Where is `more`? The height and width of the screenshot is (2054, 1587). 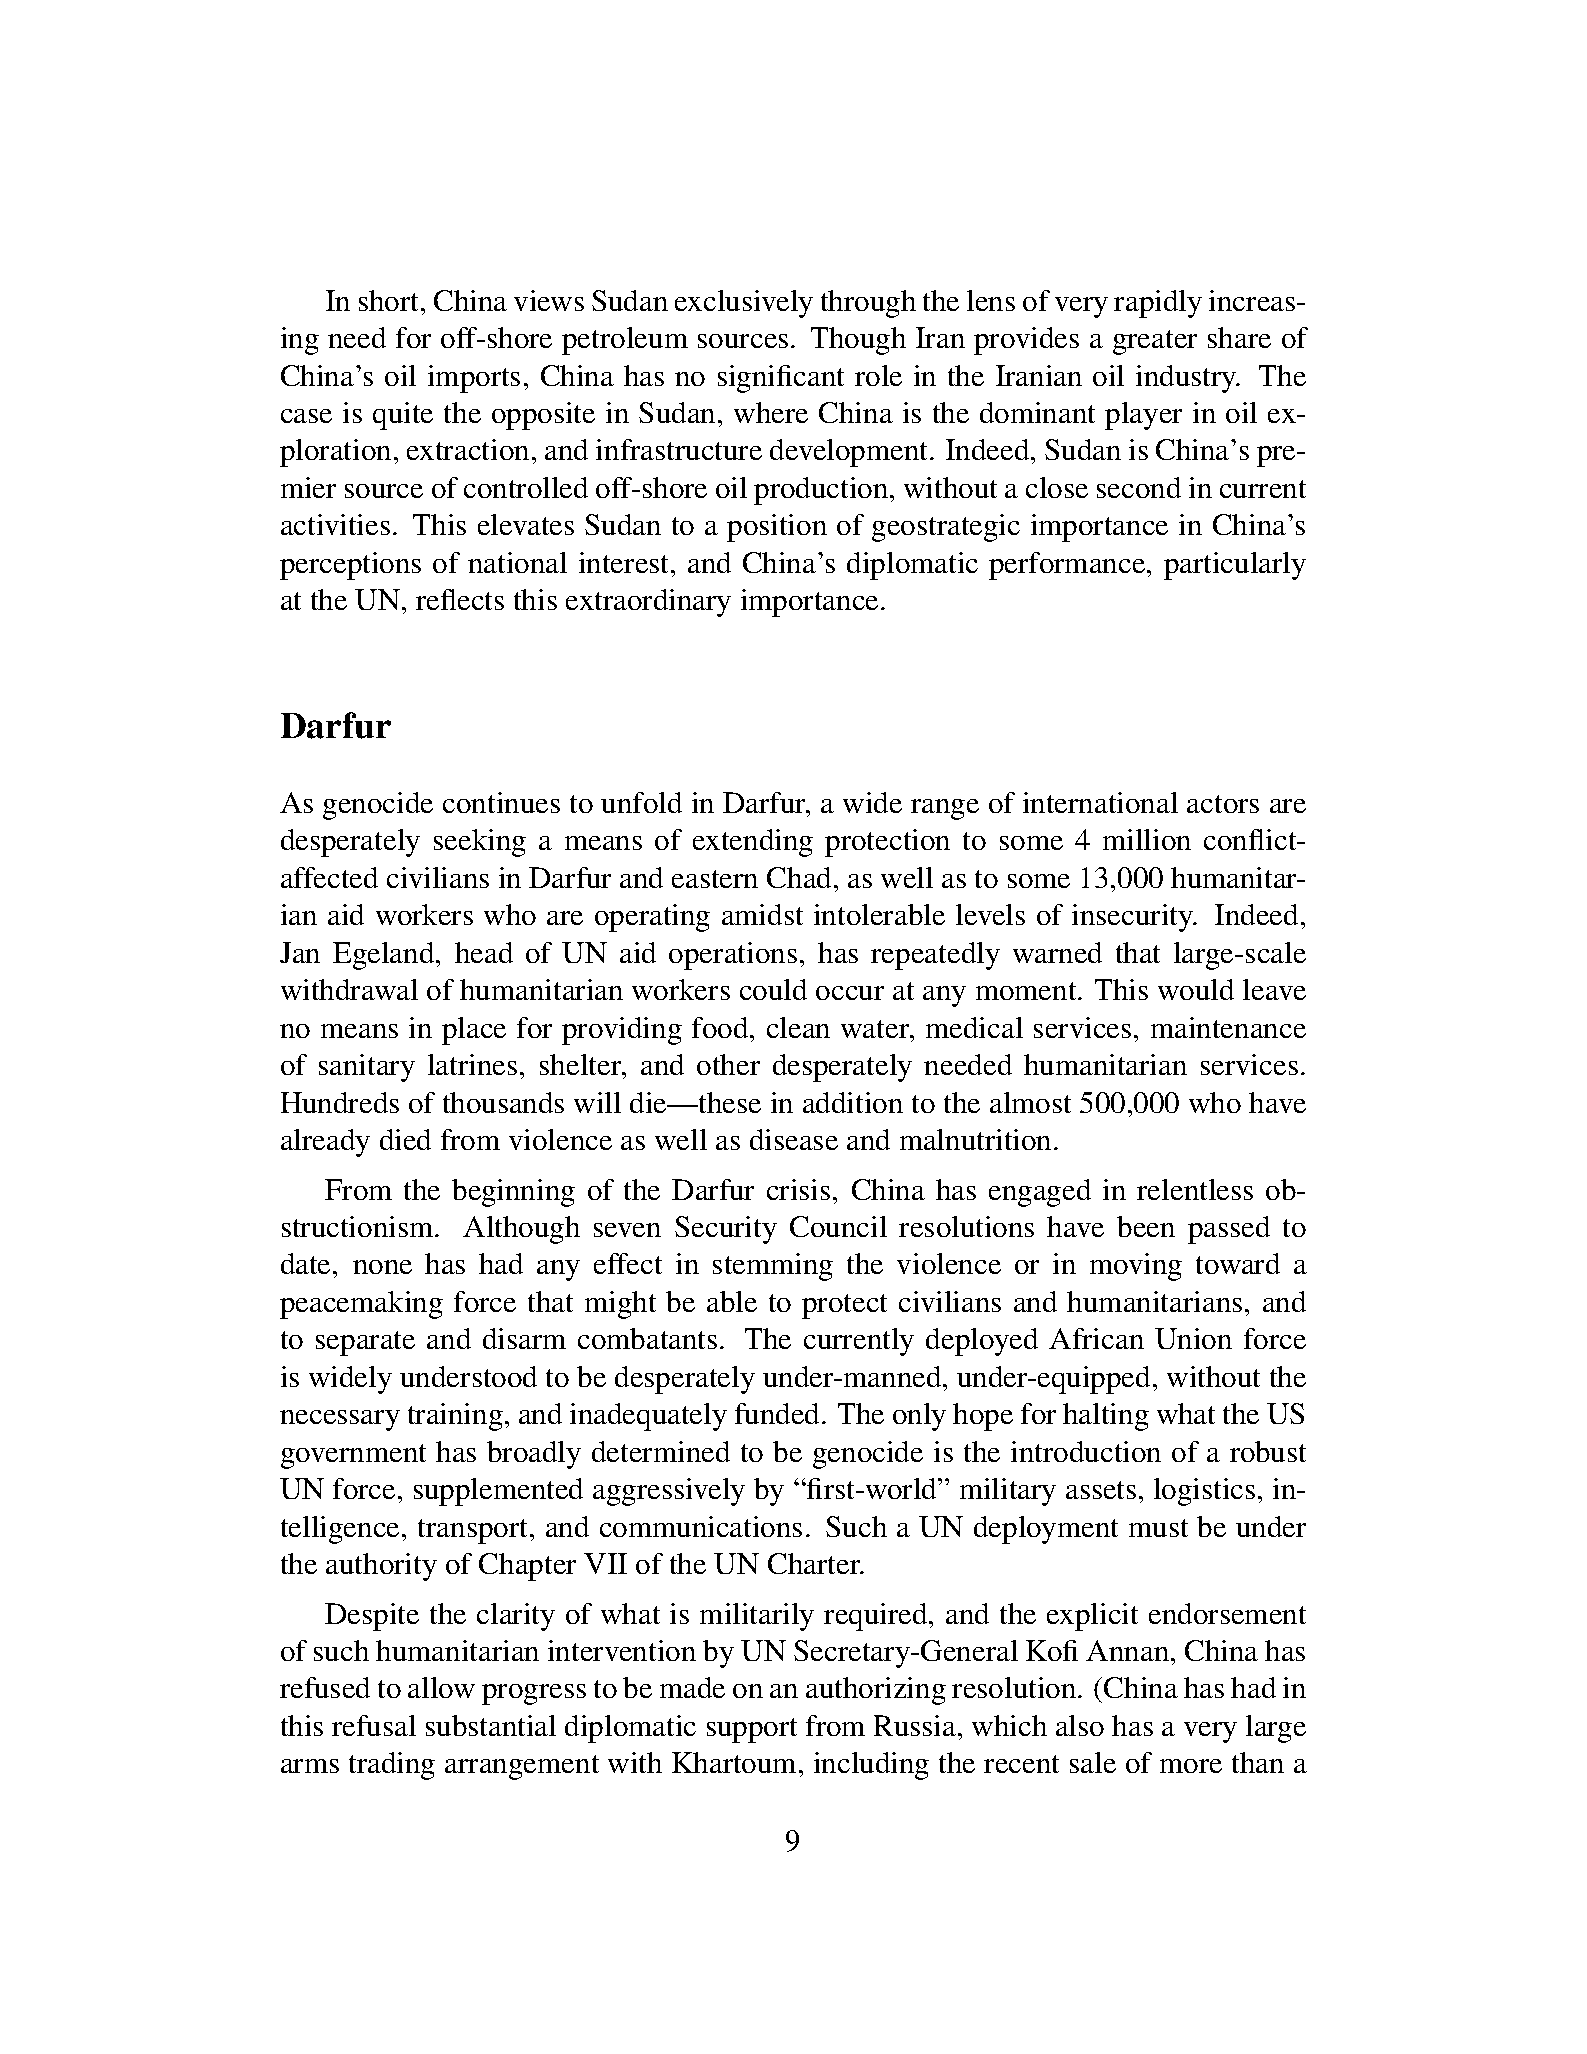
more is located at coordinates (1191, 1766).
